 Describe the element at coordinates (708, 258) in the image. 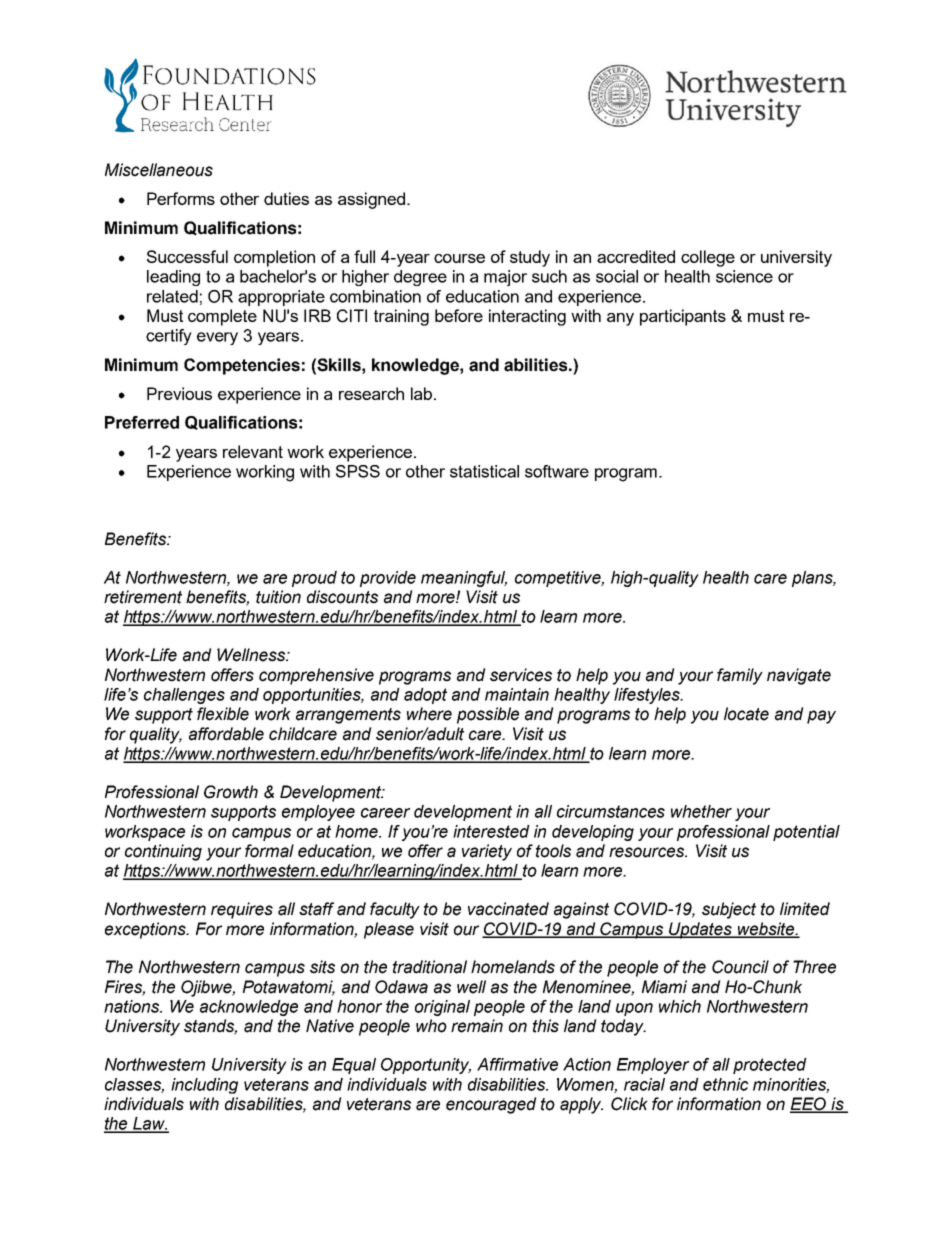

I see `college` at that location.
